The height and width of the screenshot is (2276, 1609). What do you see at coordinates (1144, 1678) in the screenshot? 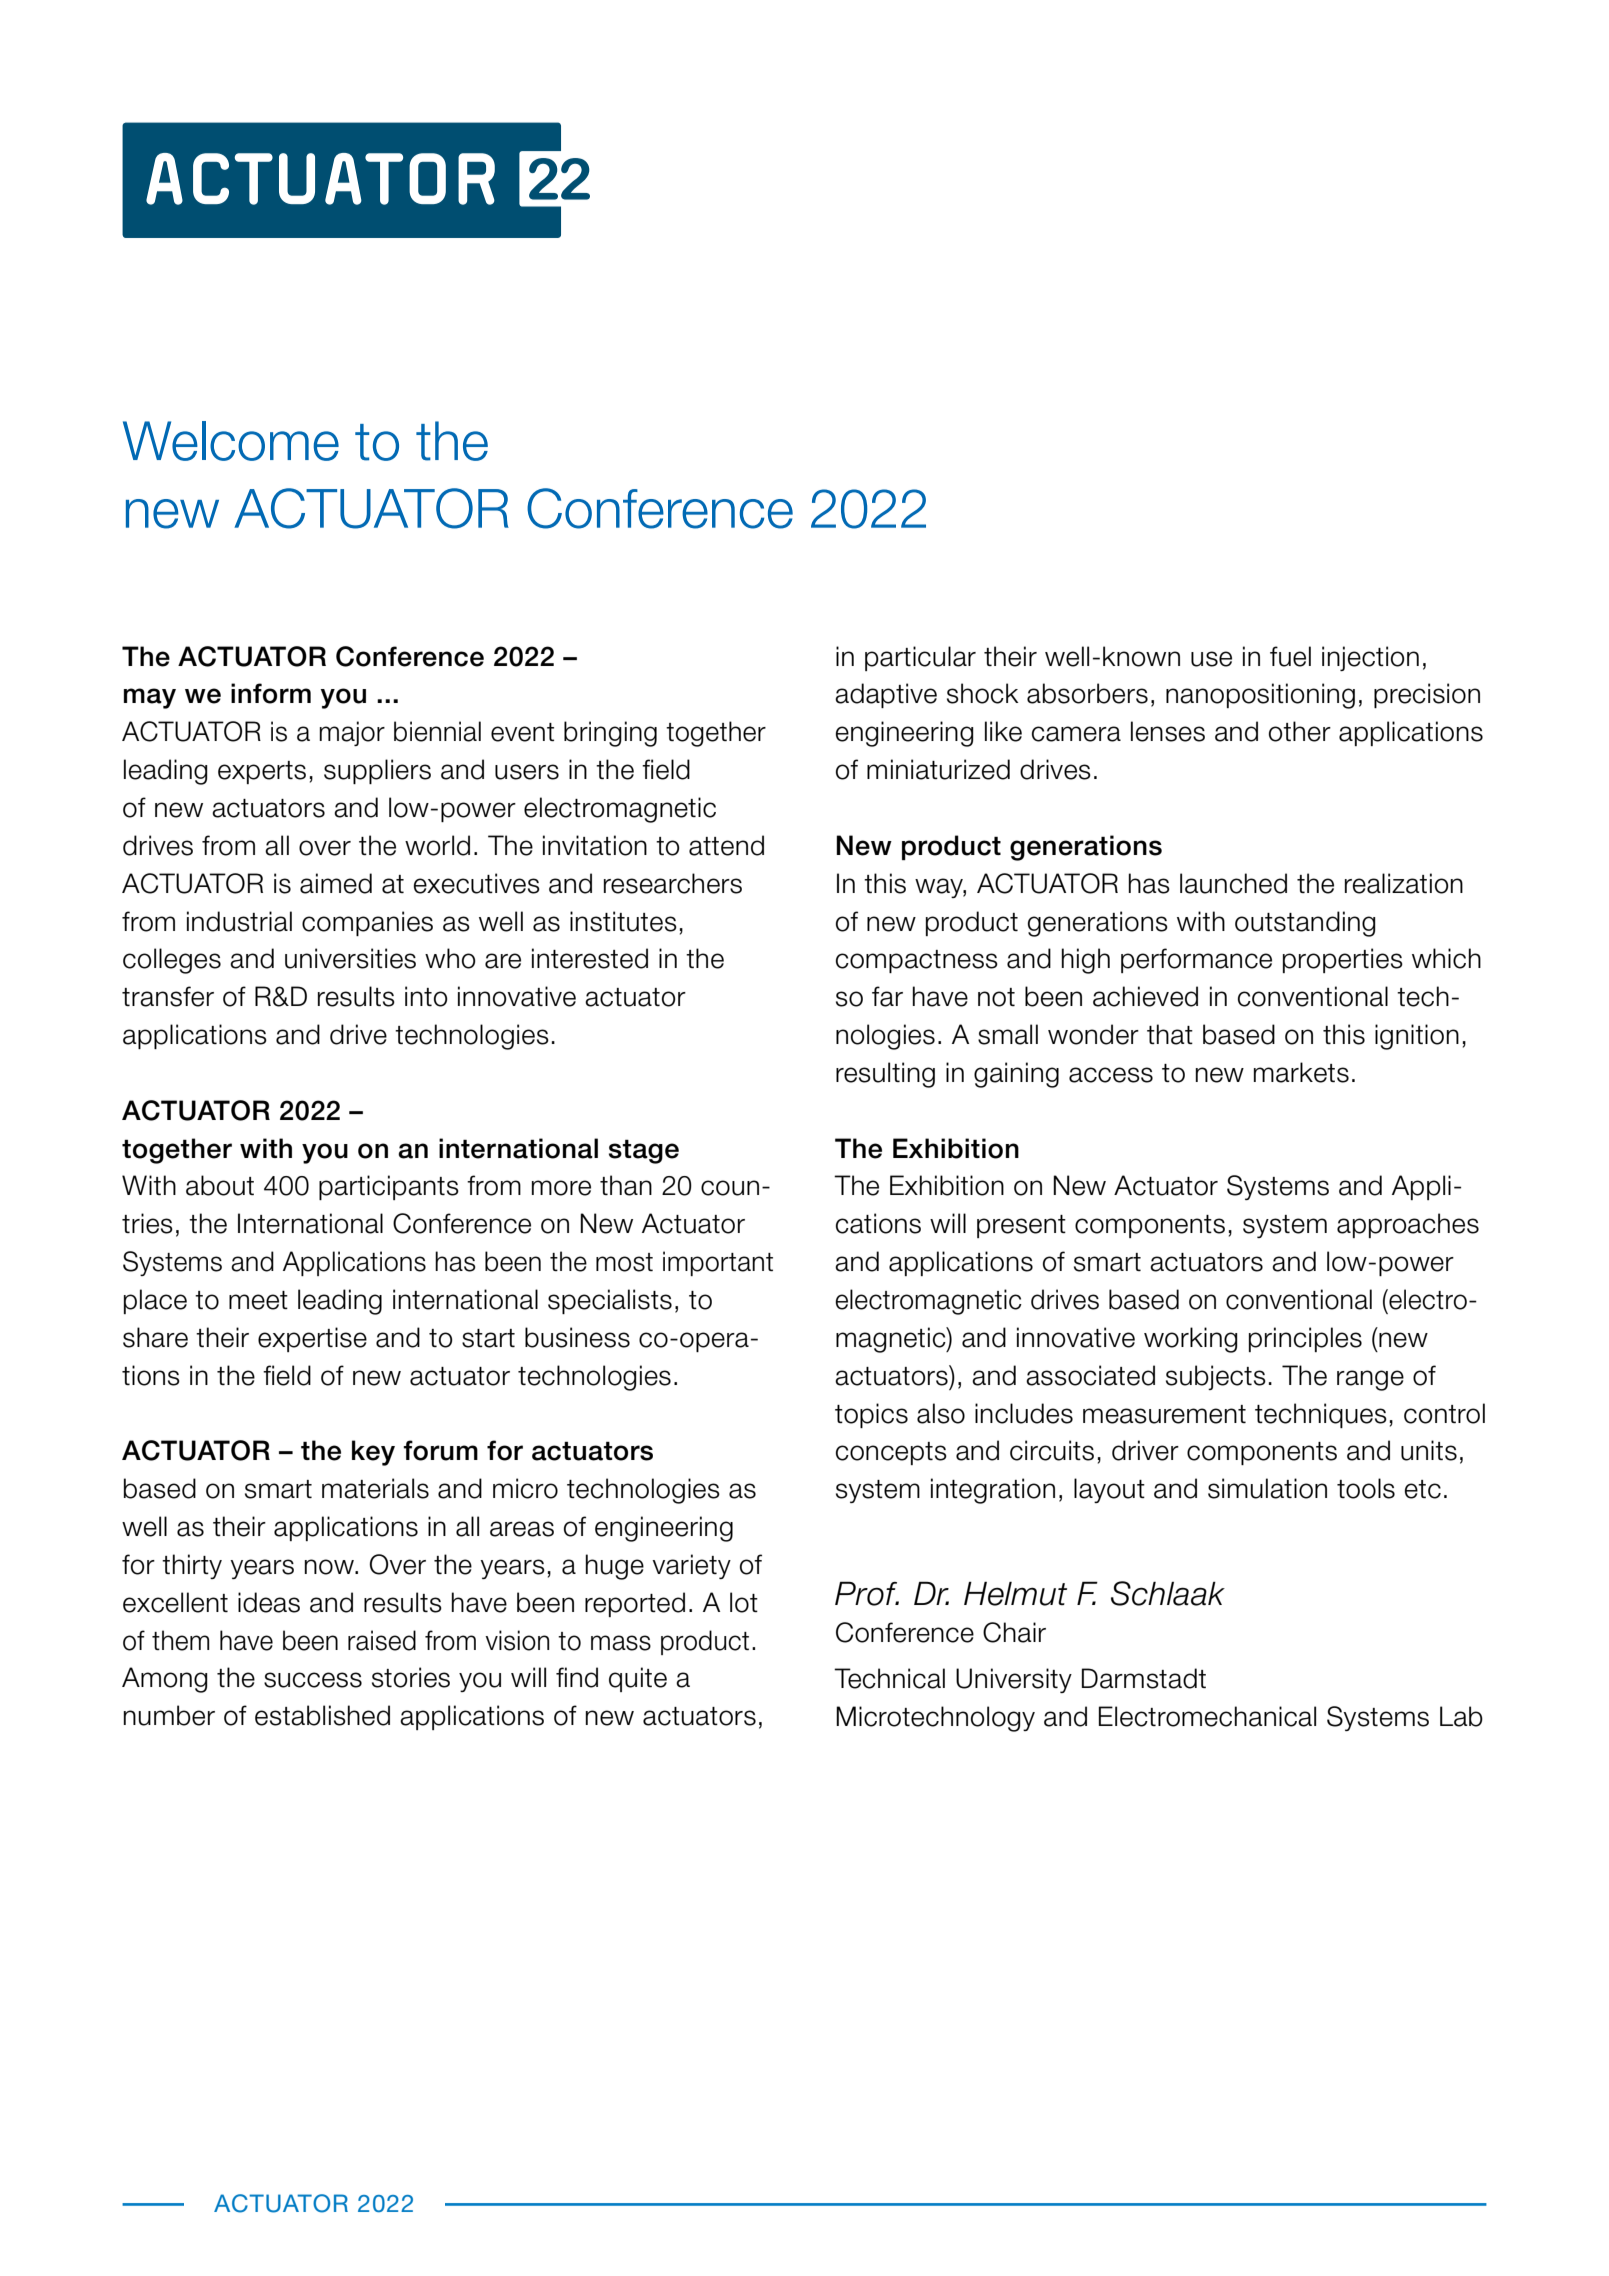
I see `Darmstadt` at bounding box center [1144, 1678].
